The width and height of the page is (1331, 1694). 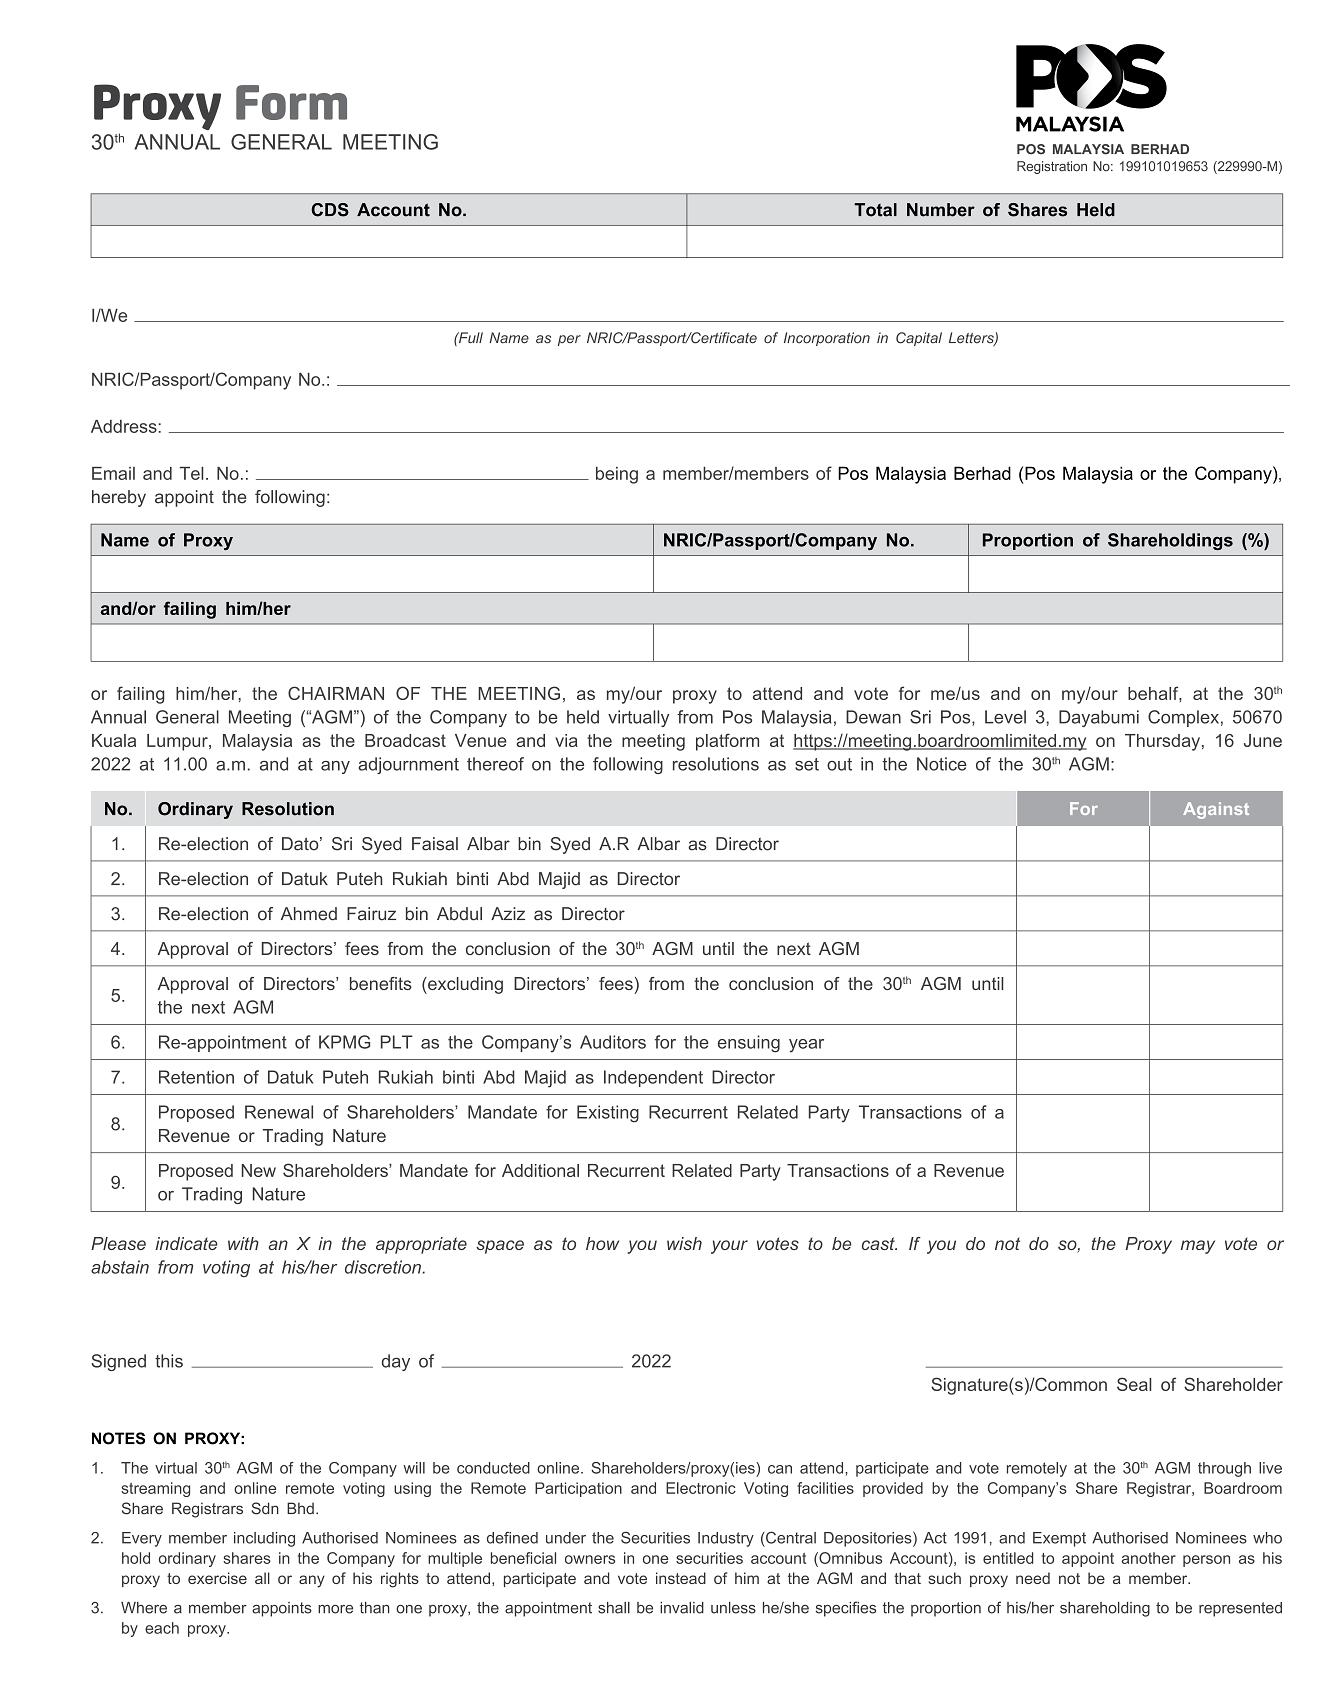 I want to click on with, so click(x=243, y=1243).
